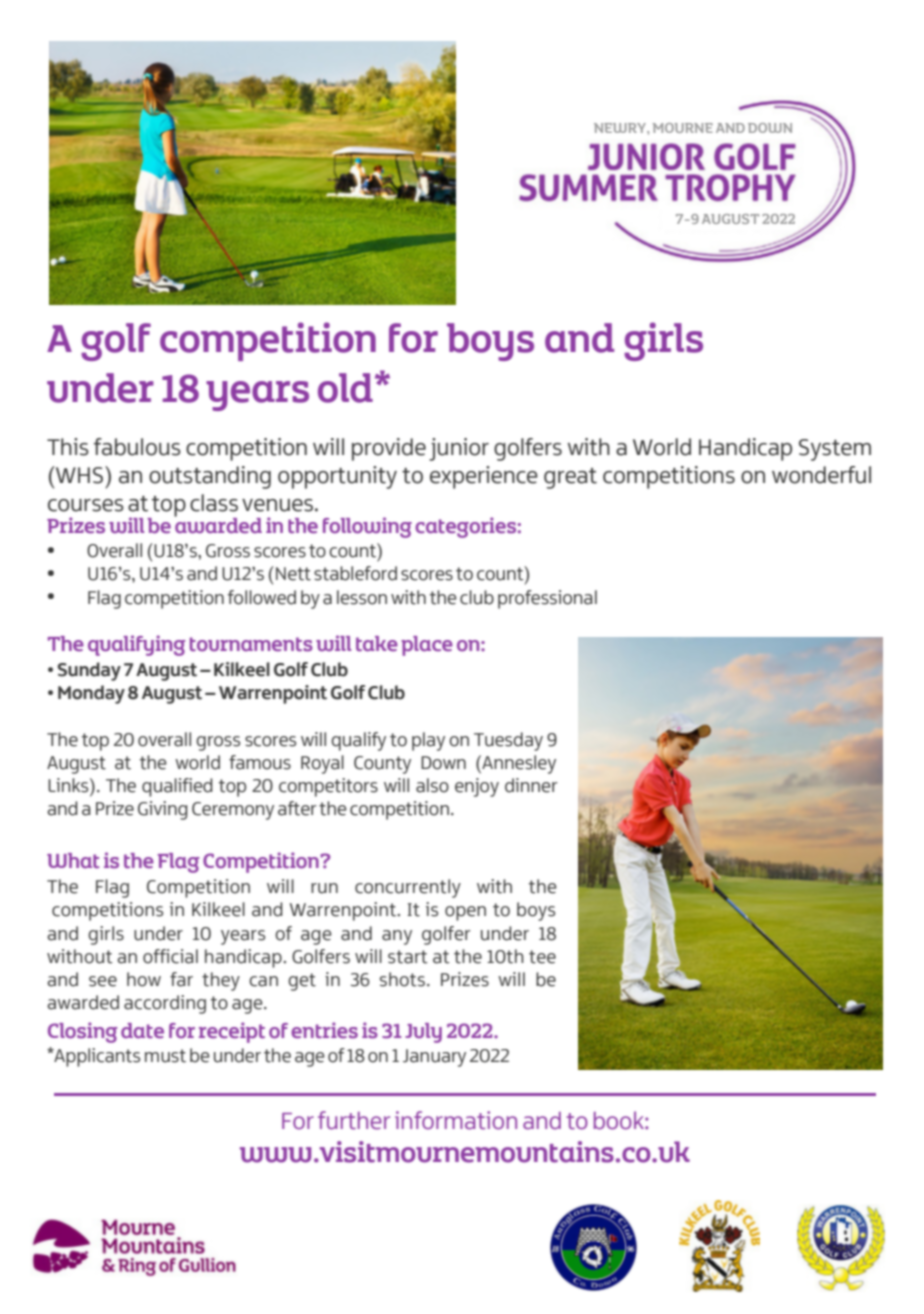 This image has height=1314, width=924. I want to click on followed, so click(262, 597).
